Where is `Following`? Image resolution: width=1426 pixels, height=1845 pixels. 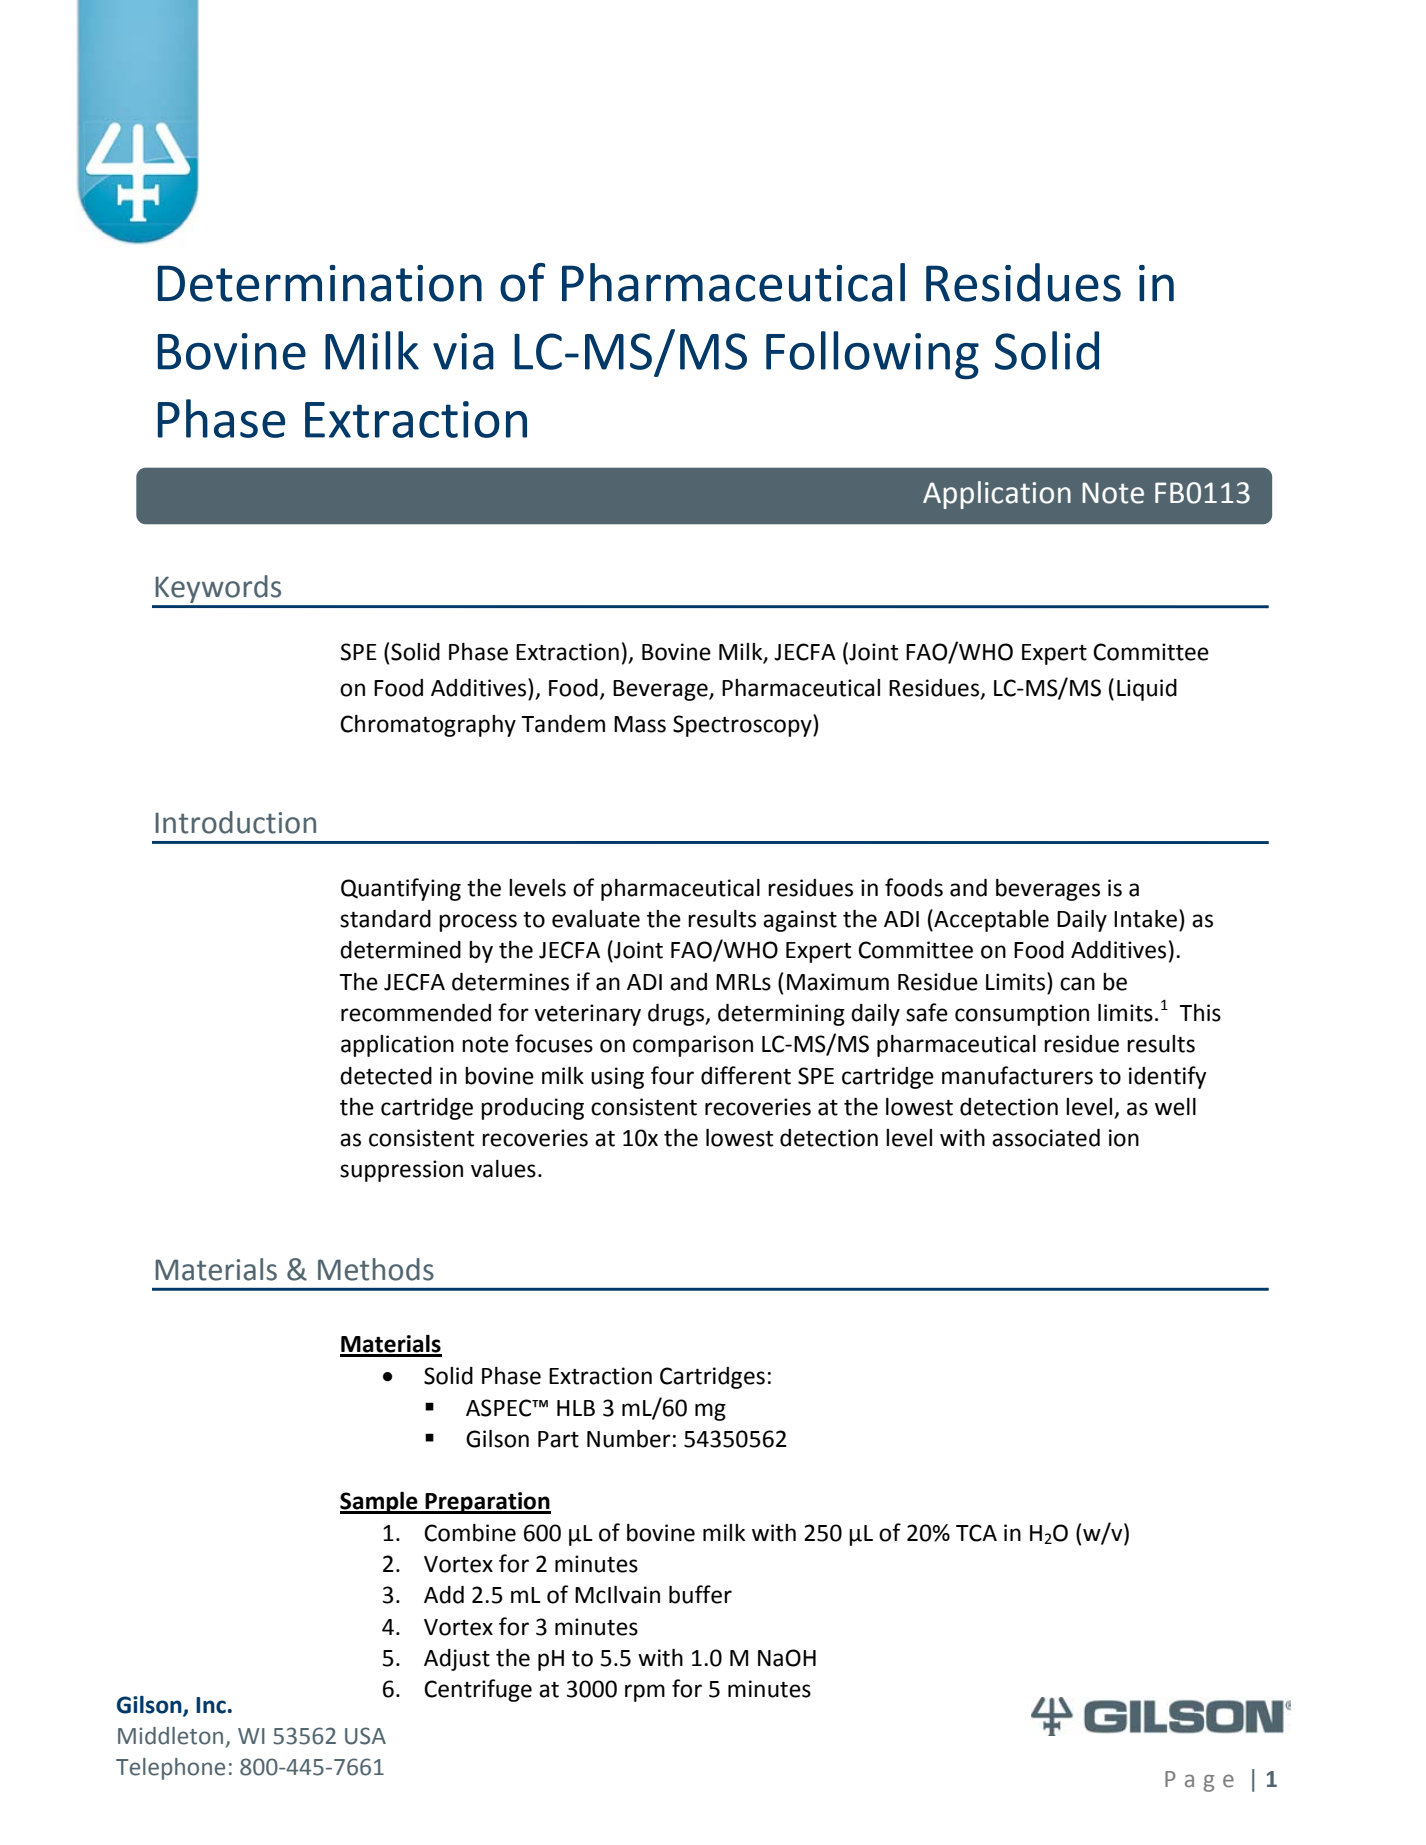
Following is located at coordinates (872, 355).
